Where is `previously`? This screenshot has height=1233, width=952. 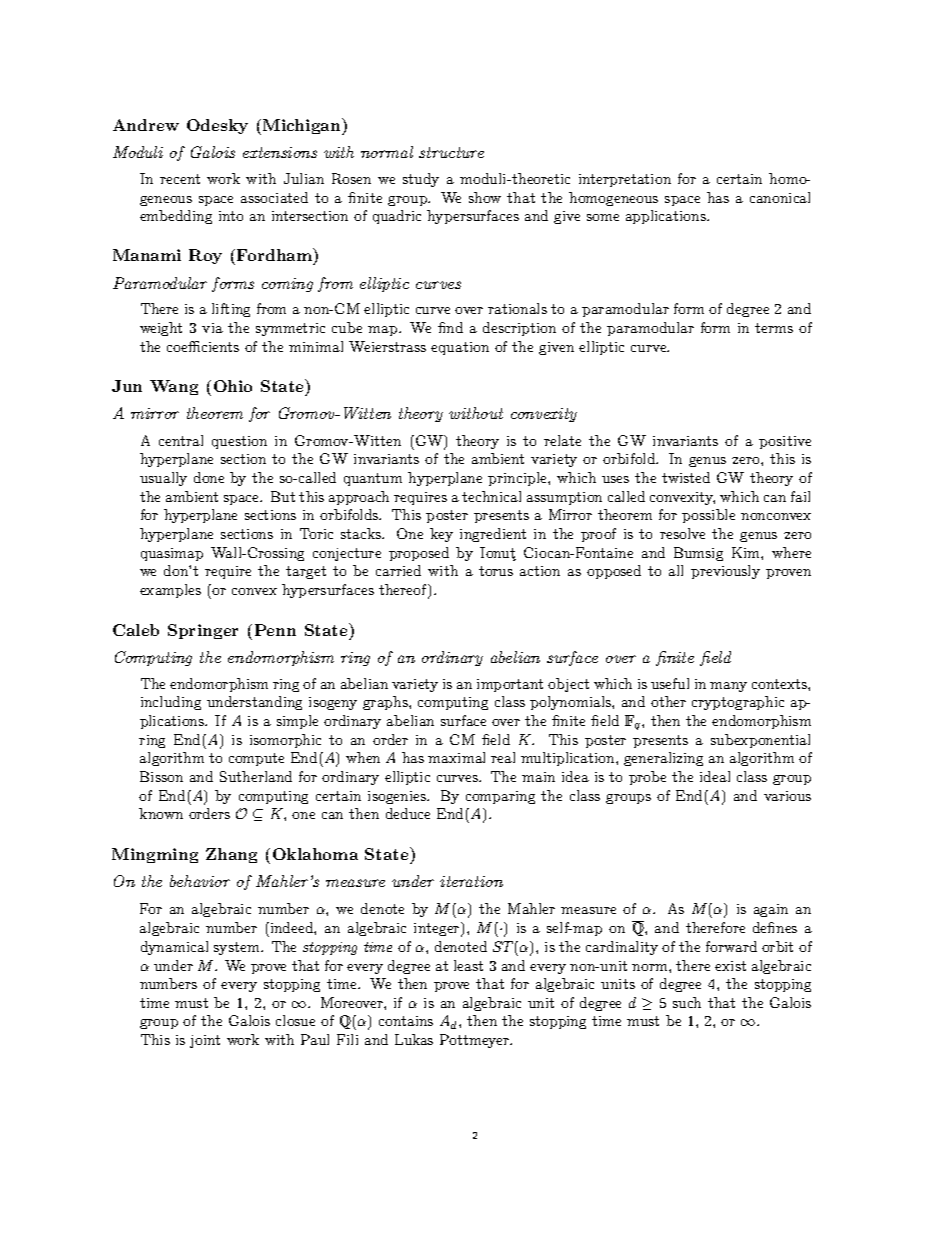 previously is located at coordinates (725, 572).
